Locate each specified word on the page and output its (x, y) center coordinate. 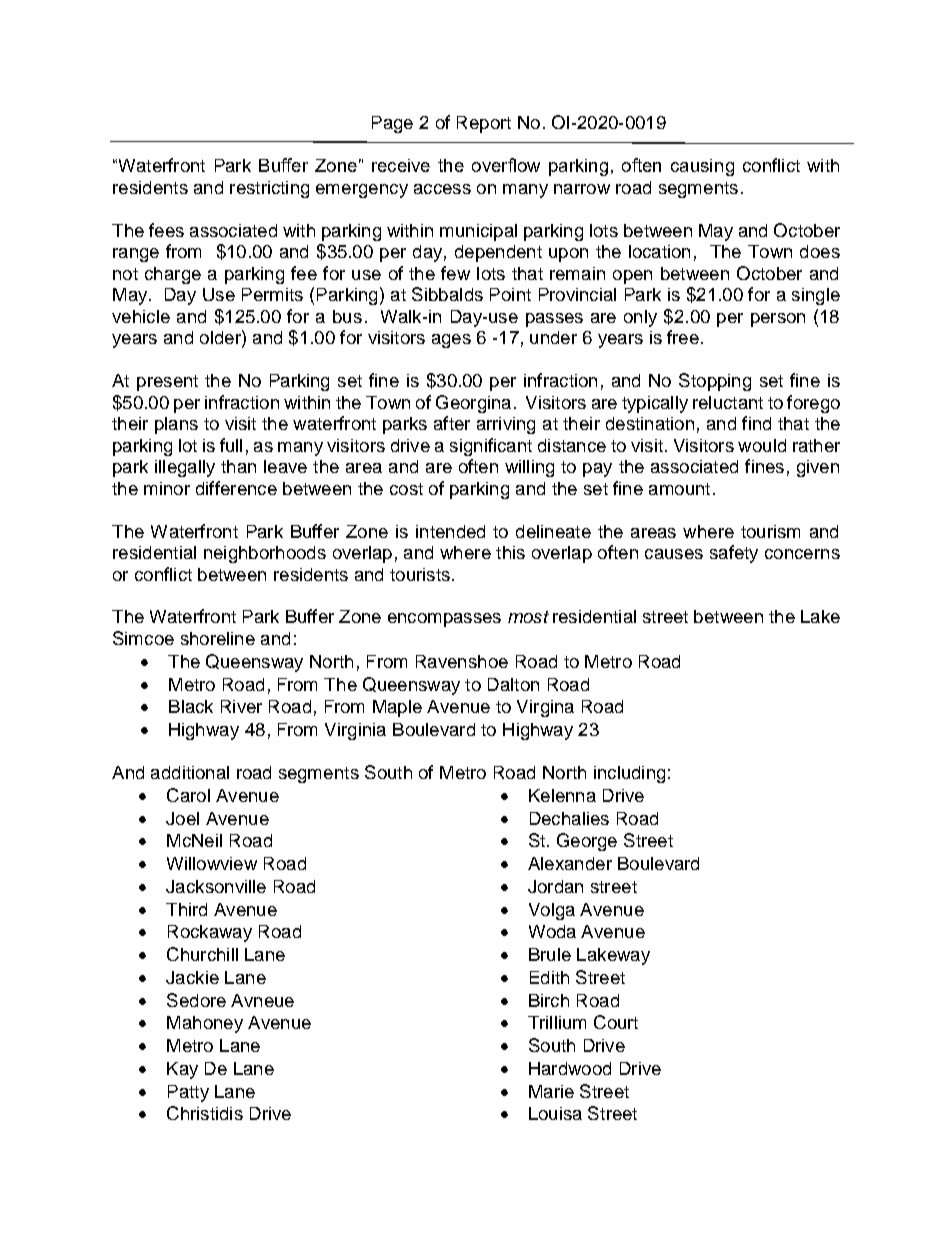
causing (702, 167)
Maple (397, 708)
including (629, 774)
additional (190, 772)
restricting (269, 189)
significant (491, 447)
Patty (188, 1093)
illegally (185, 468)
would (762, 445)
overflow (506, 165)
